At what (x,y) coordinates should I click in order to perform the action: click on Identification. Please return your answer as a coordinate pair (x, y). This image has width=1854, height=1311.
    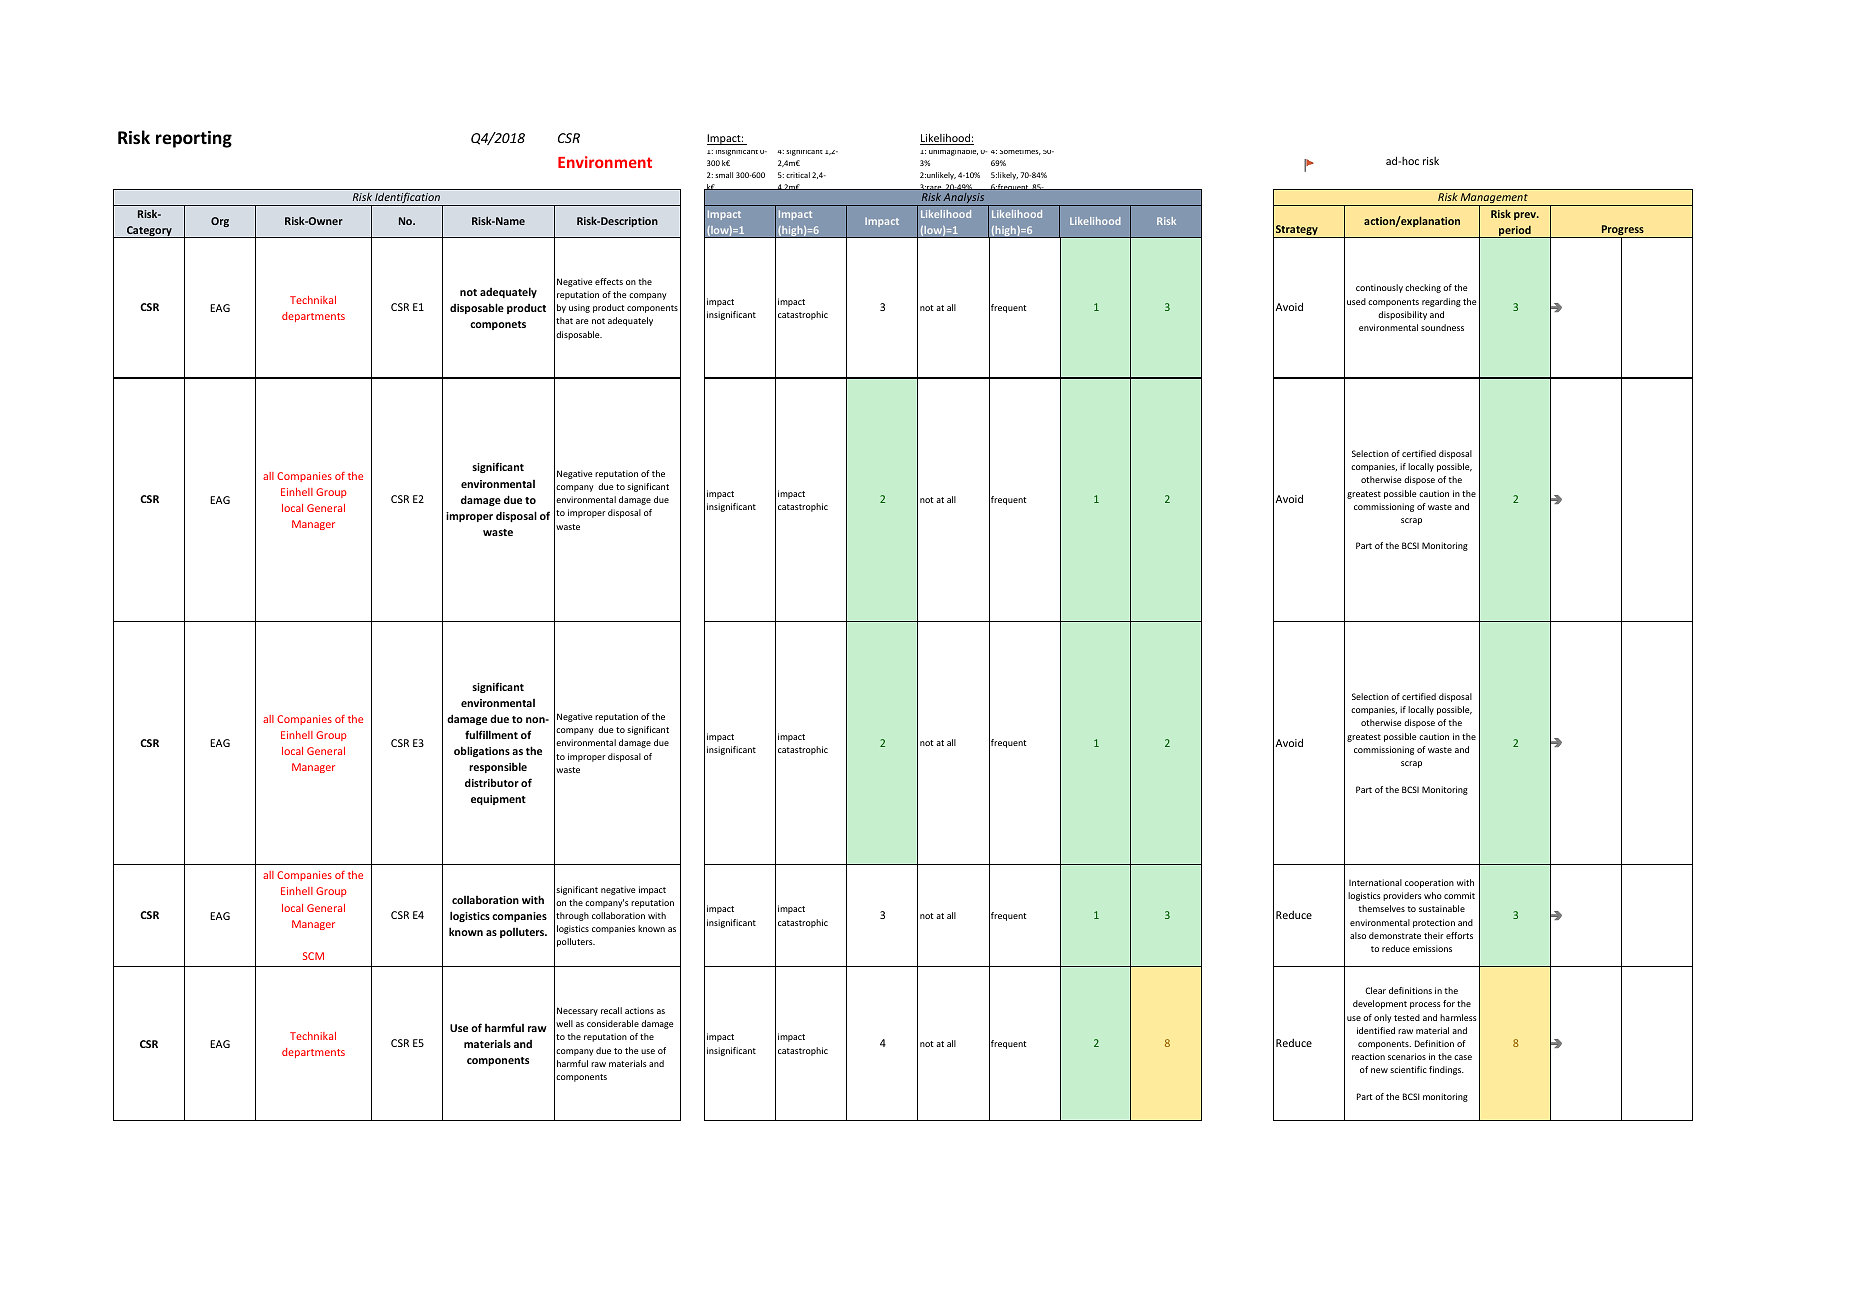
    Looking at the image, I should click on (407, 199).
